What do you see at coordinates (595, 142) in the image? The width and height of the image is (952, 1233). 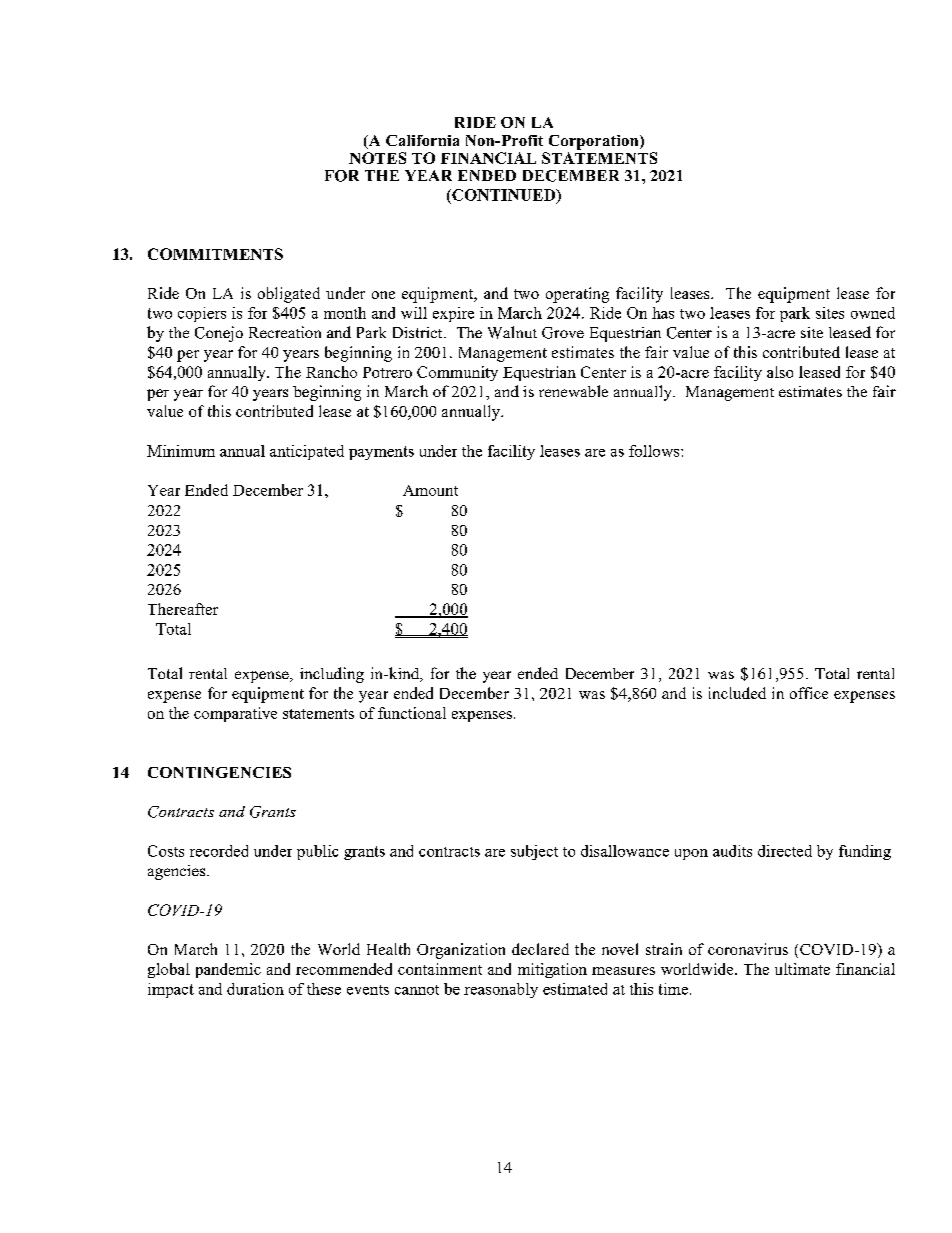 I see `Corporation` at bounding box center [595, 142].
